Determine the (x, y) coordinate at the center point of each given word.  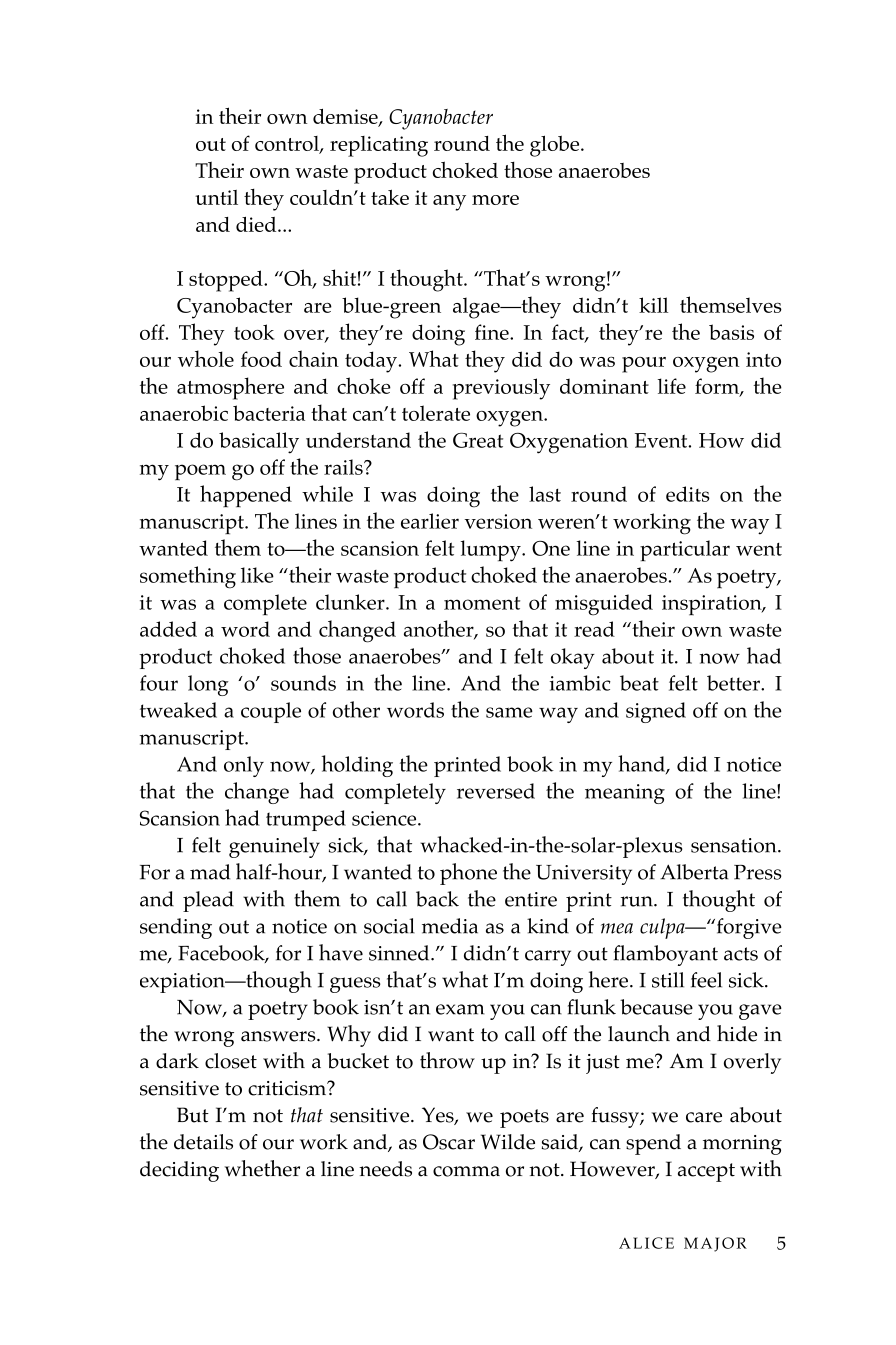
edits (688, 494)
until (216, 197)
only (244, 766)
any (449, 203)
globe (556, 146)
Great (478, 440)
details (203, 1142)
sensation (735, 845)
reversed (496, 791)
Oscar (449, 1142)
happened (246, 496)
